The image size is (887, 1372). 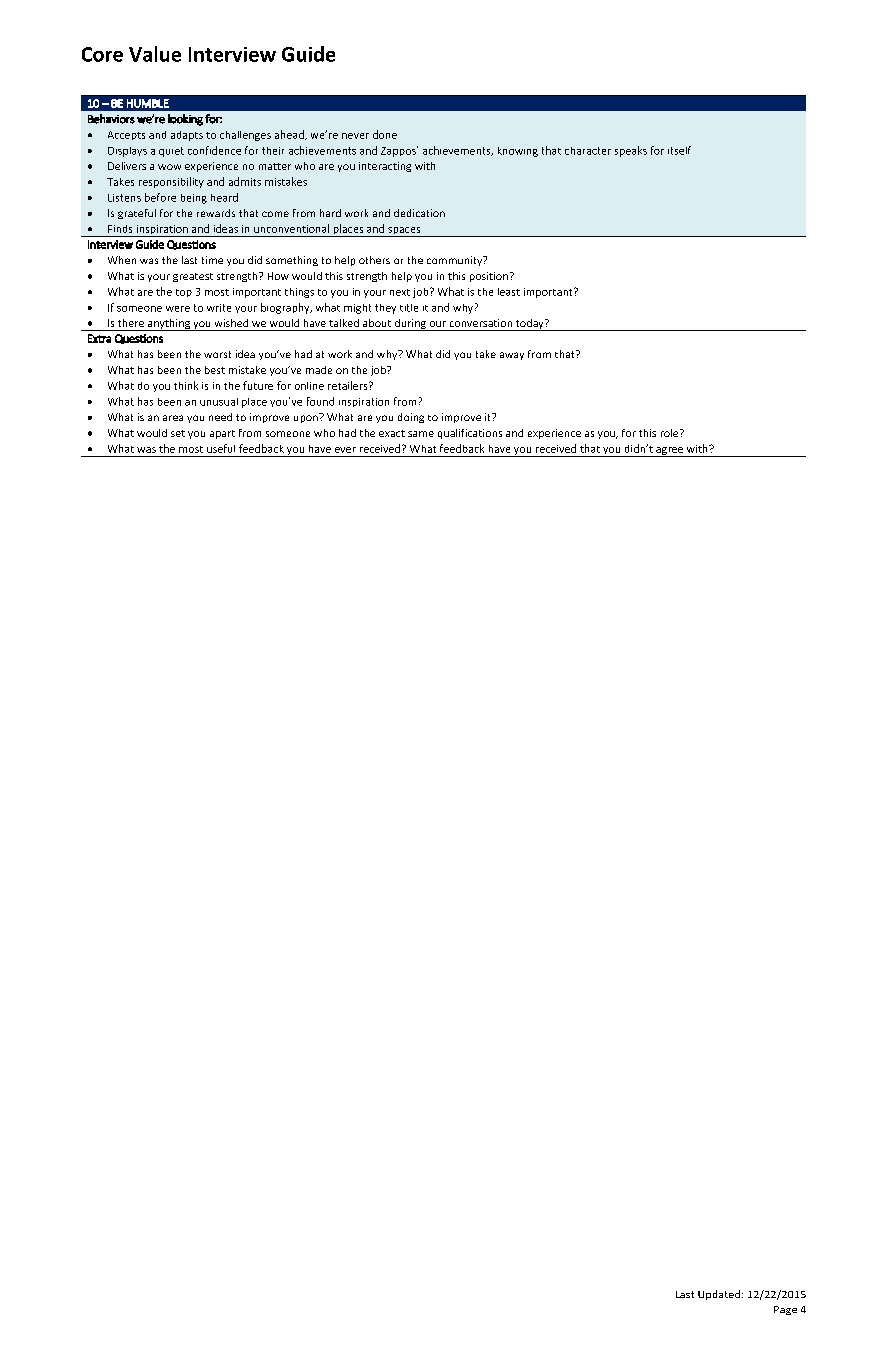 I want to click on agree, so click(x=670, y=452).
